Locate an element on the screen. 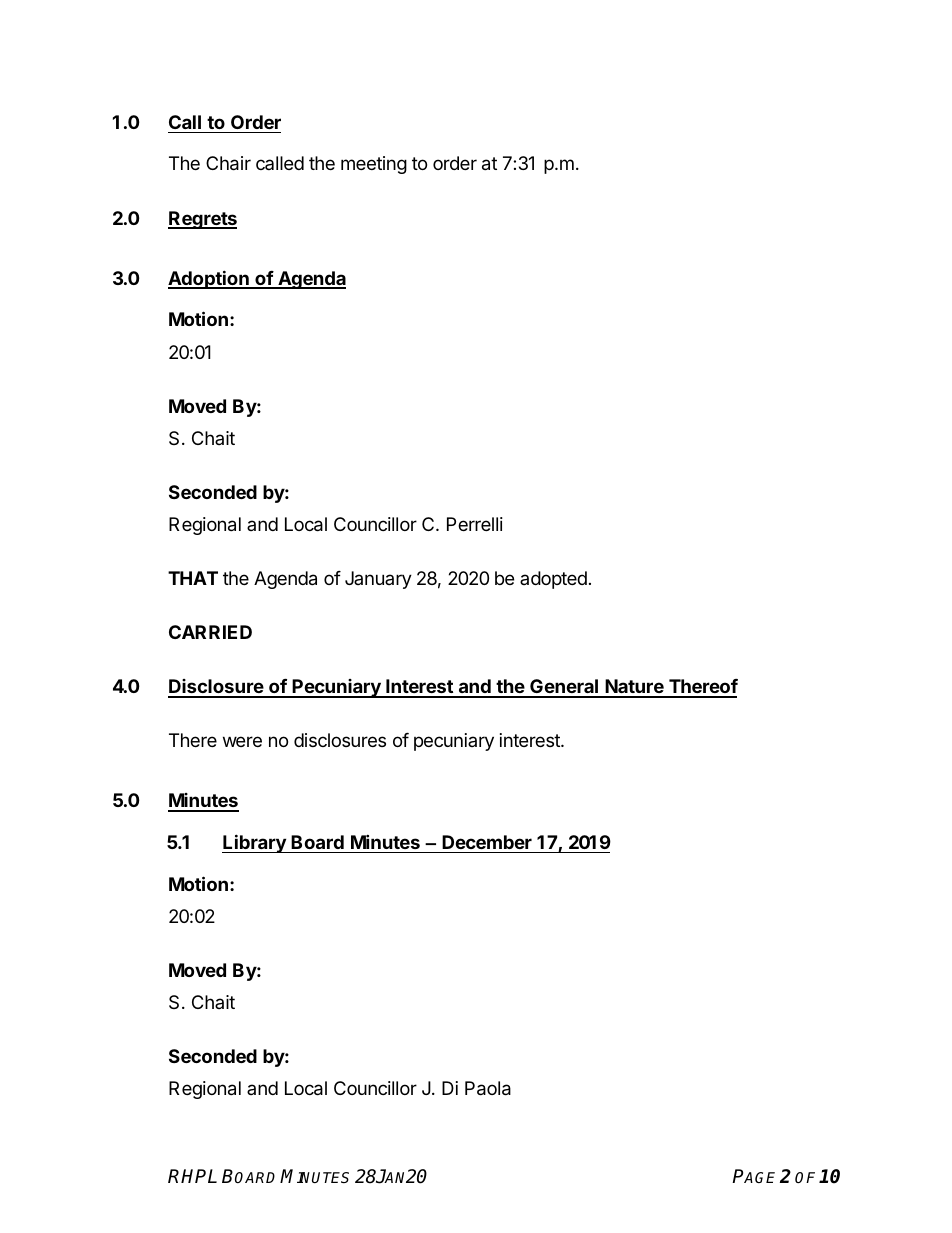  January is located at coordinates (378, 580).
